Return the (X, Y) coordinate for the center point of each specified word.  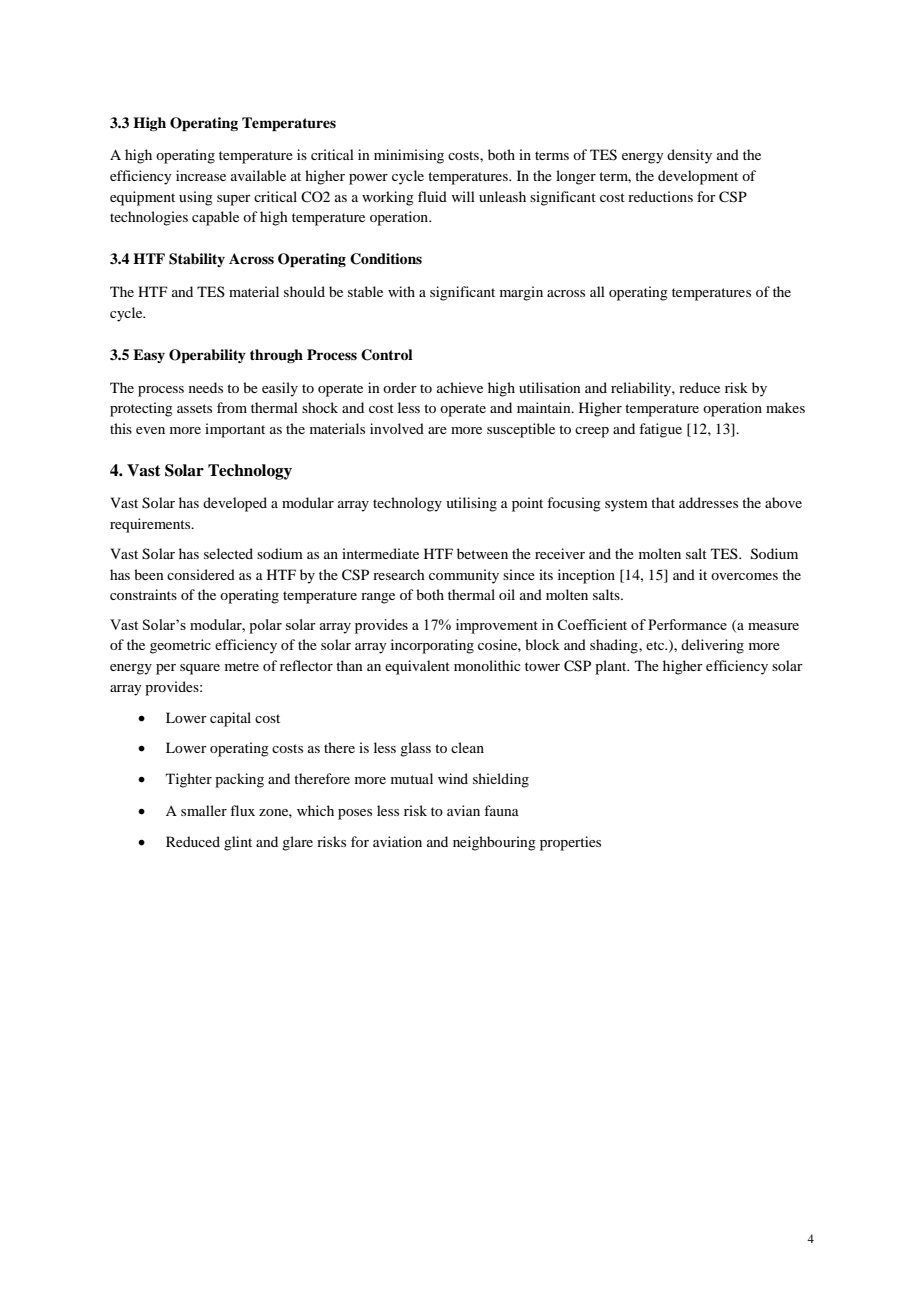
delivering (712, 646)
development (698, 177)
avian (463, 810)
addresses (708, 502)
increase (201, 175)
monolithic (487, 665)
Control (387, 355)
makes (785, 407)
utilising (471, 504)
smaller (204, 810)
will (463, 196)
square (200, 669)
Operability (207, 356)
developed (235, 504)
